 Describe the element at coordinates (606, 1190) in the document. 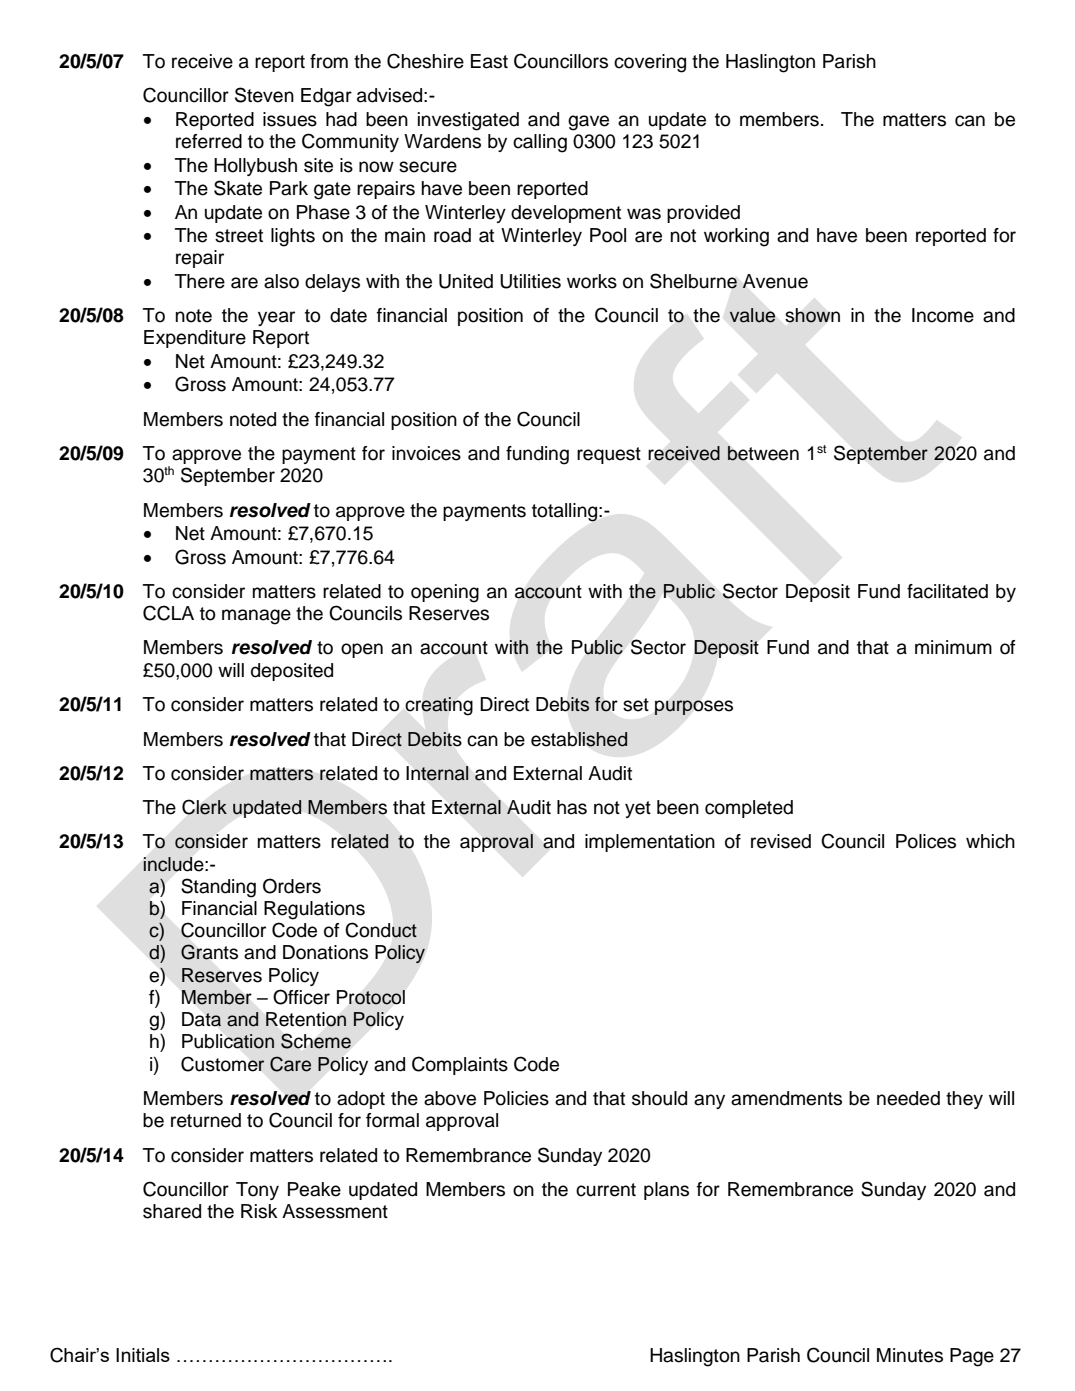

I see `current` at that location.
